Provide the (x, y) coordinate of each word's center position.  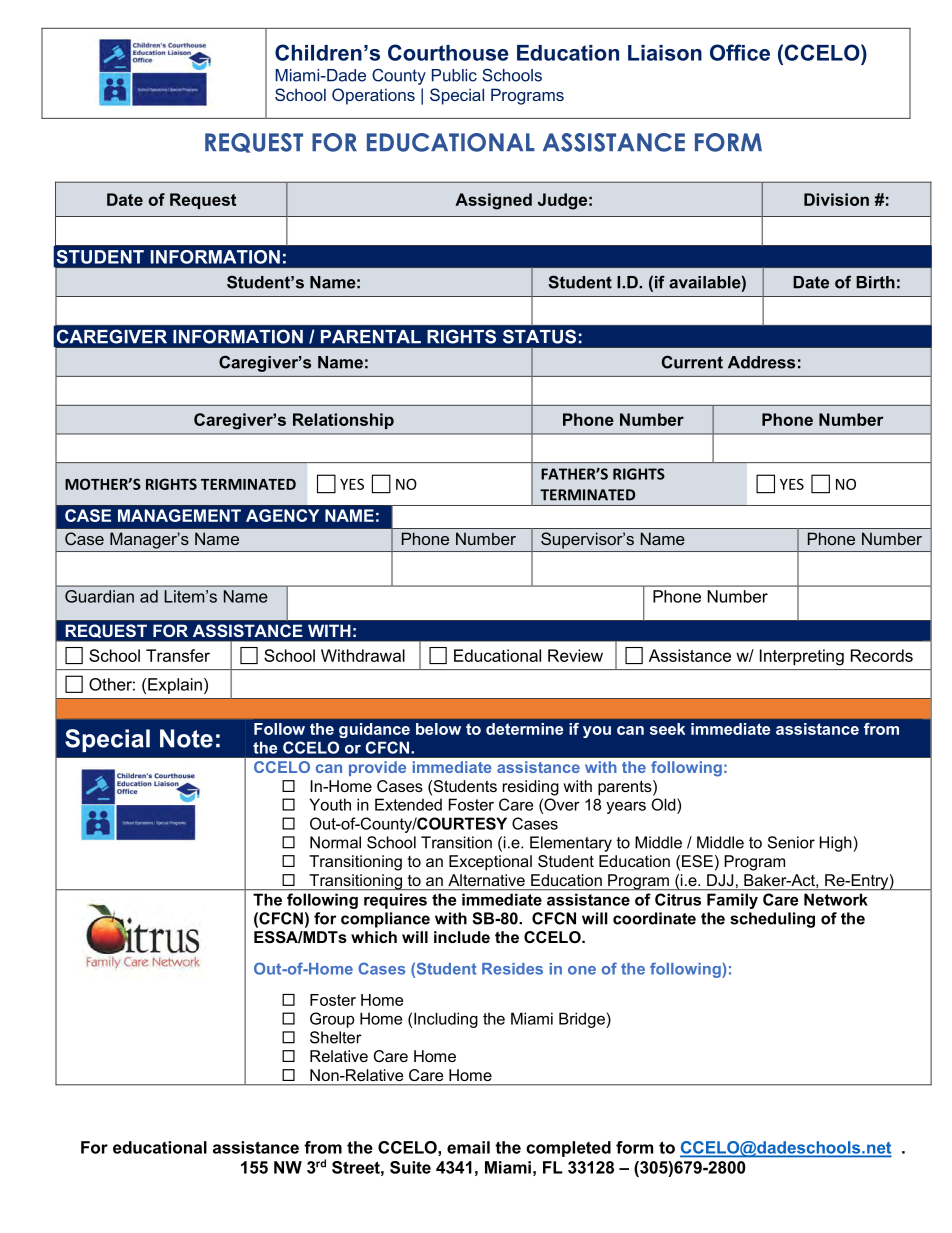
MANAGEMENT (179, 515)
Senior (791, 842)
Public (454, 75)
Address (761, 362)
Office (740, 52)
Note (186, 738)
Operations (373, 96)
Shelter (336, 1037)
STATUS (539, 336)
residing (531, 788)
